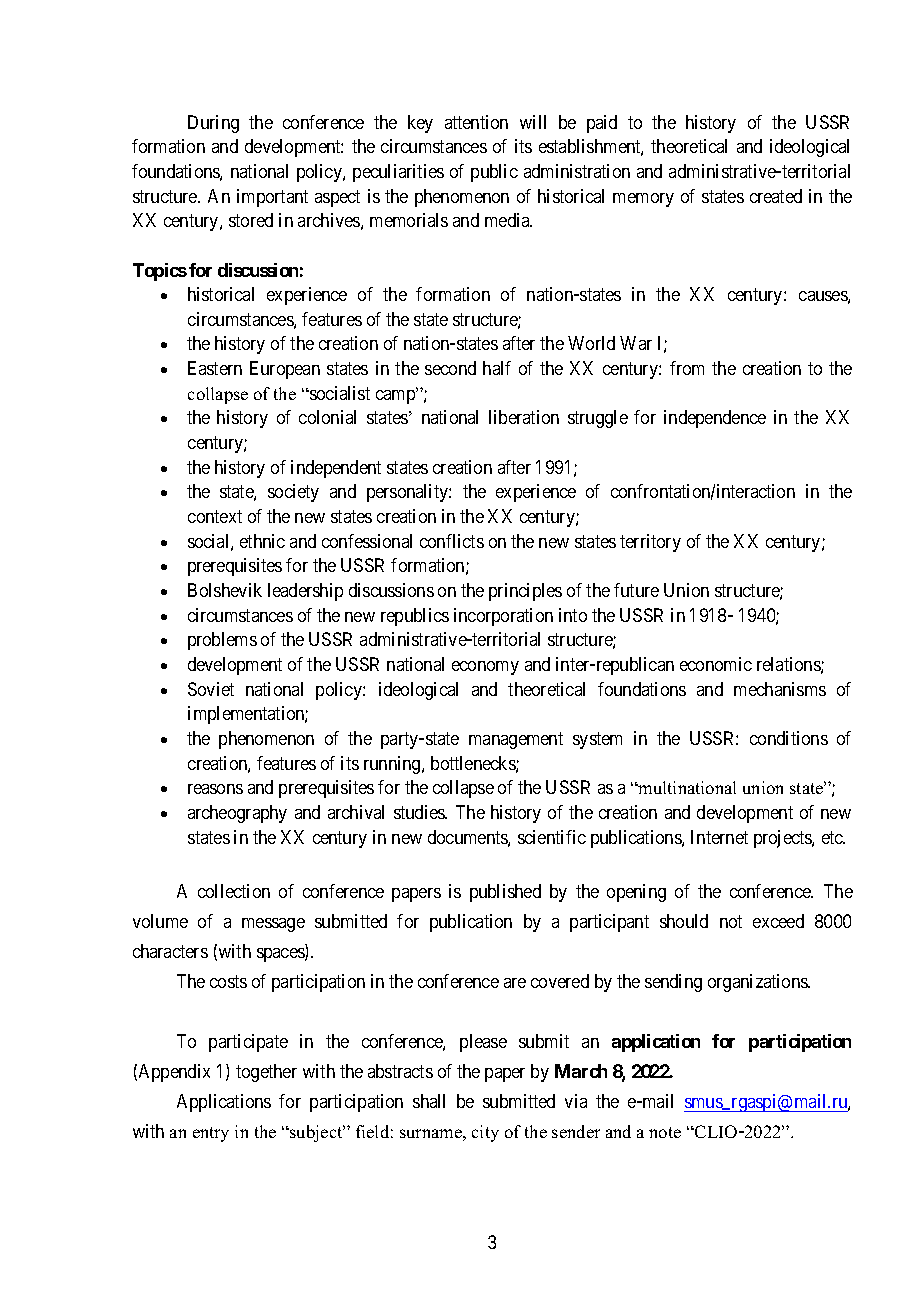  Describe the element at coordinates (215, 789) in the screenshot. I see `reasons` at that location.
